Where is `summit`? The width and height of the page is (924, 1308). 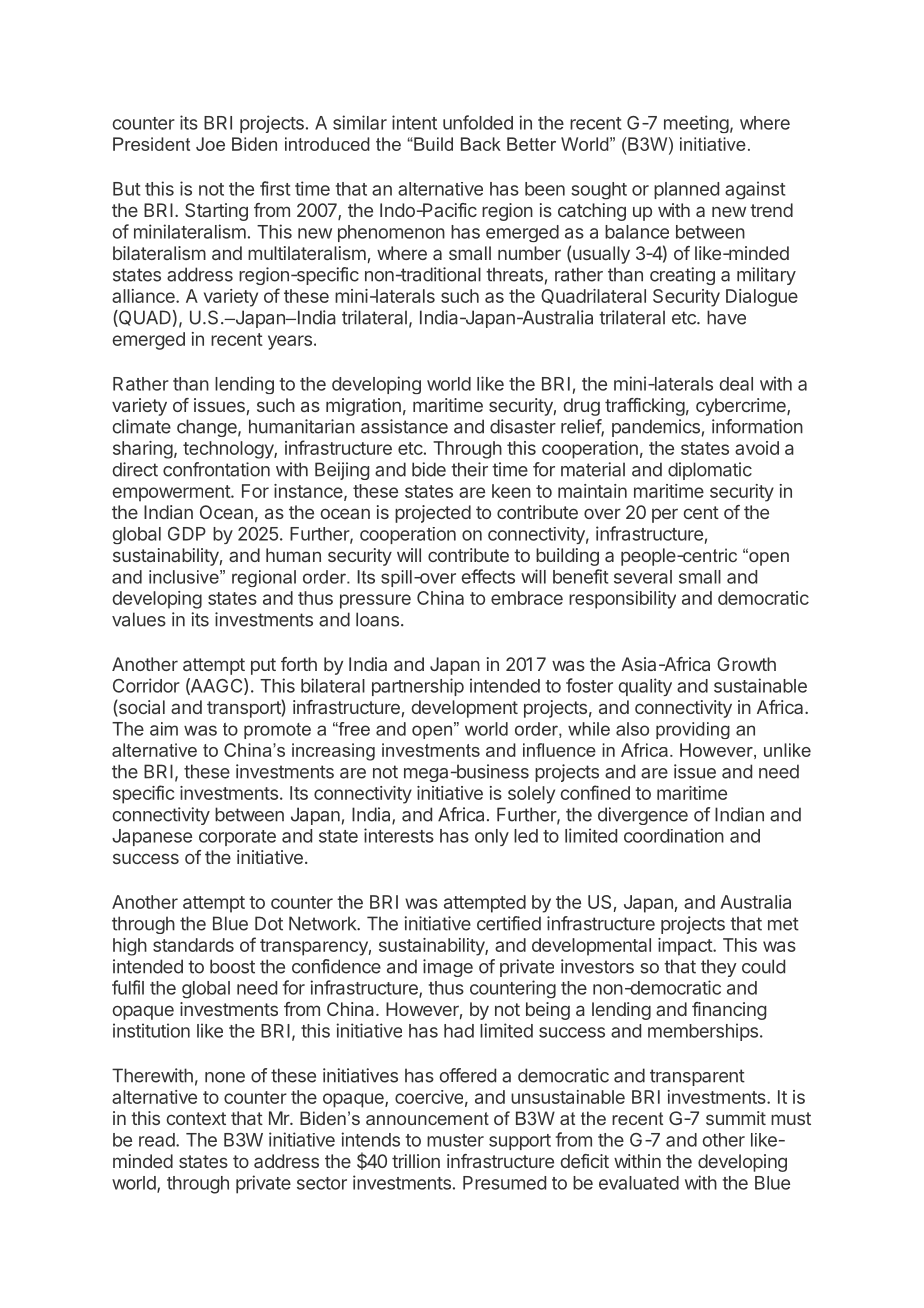 summit is located at coordinates (736, 1118).
